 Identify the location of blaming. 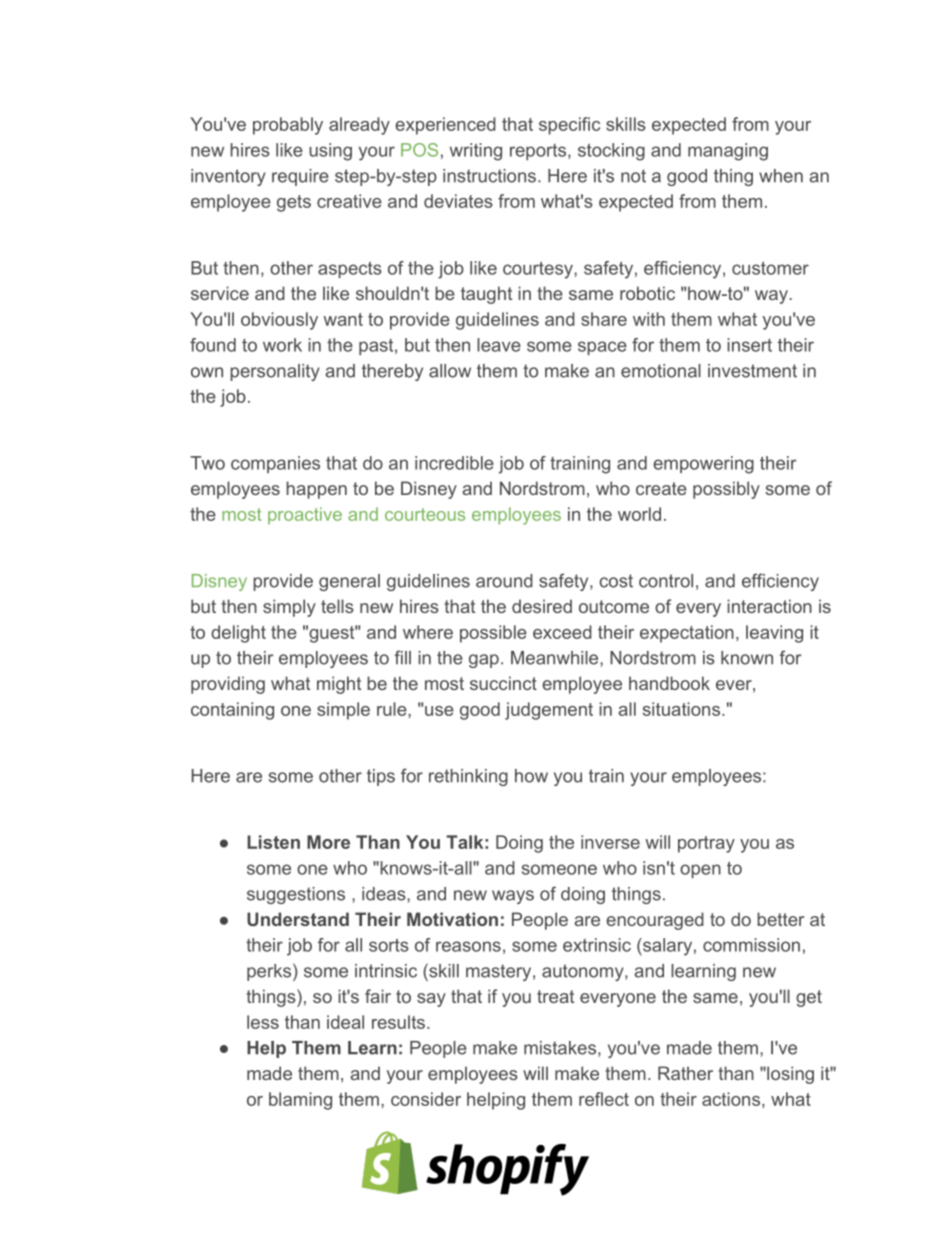
(300, 1101).
